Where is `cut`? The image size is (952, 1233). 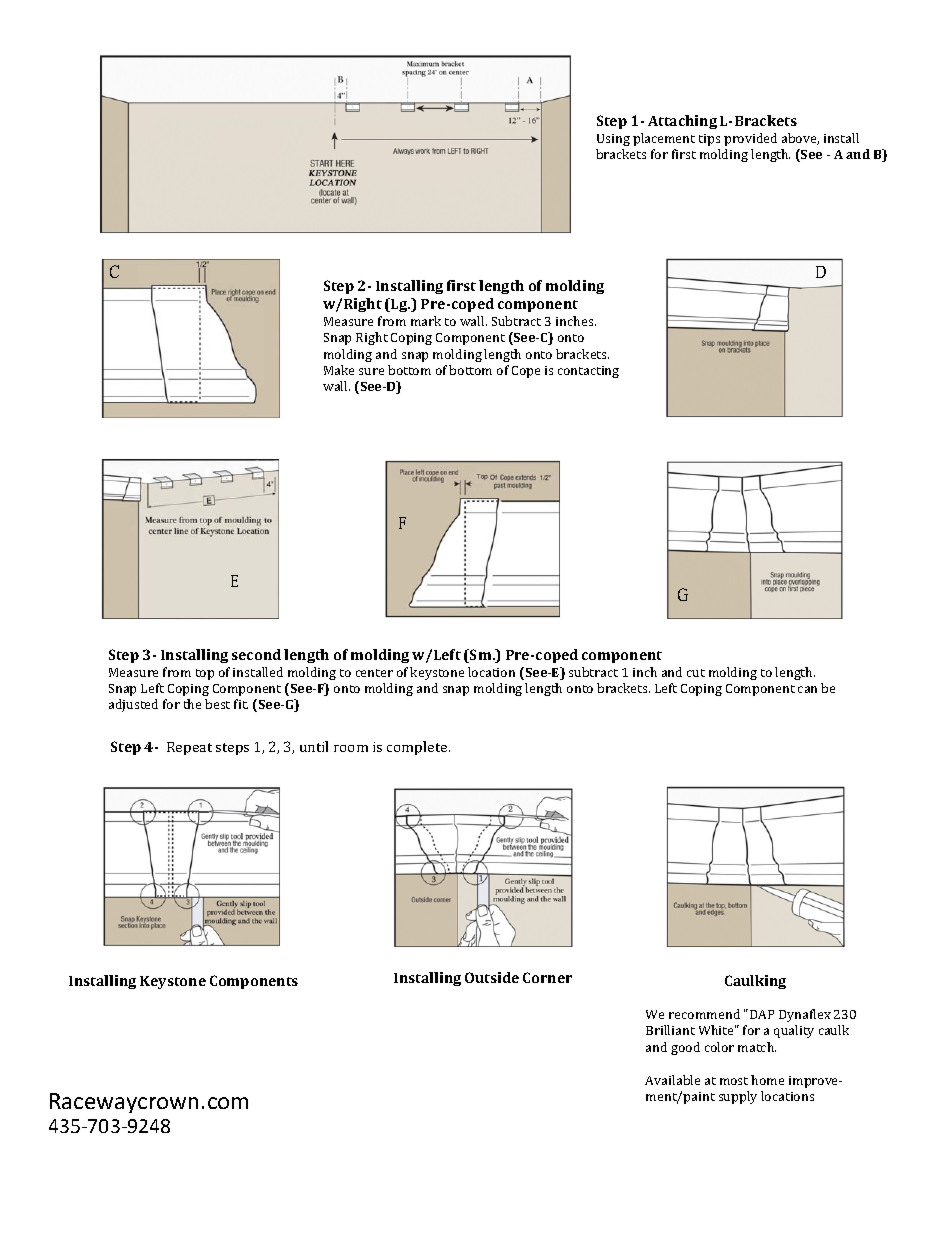
cut is located at coordinates (696, 673).
